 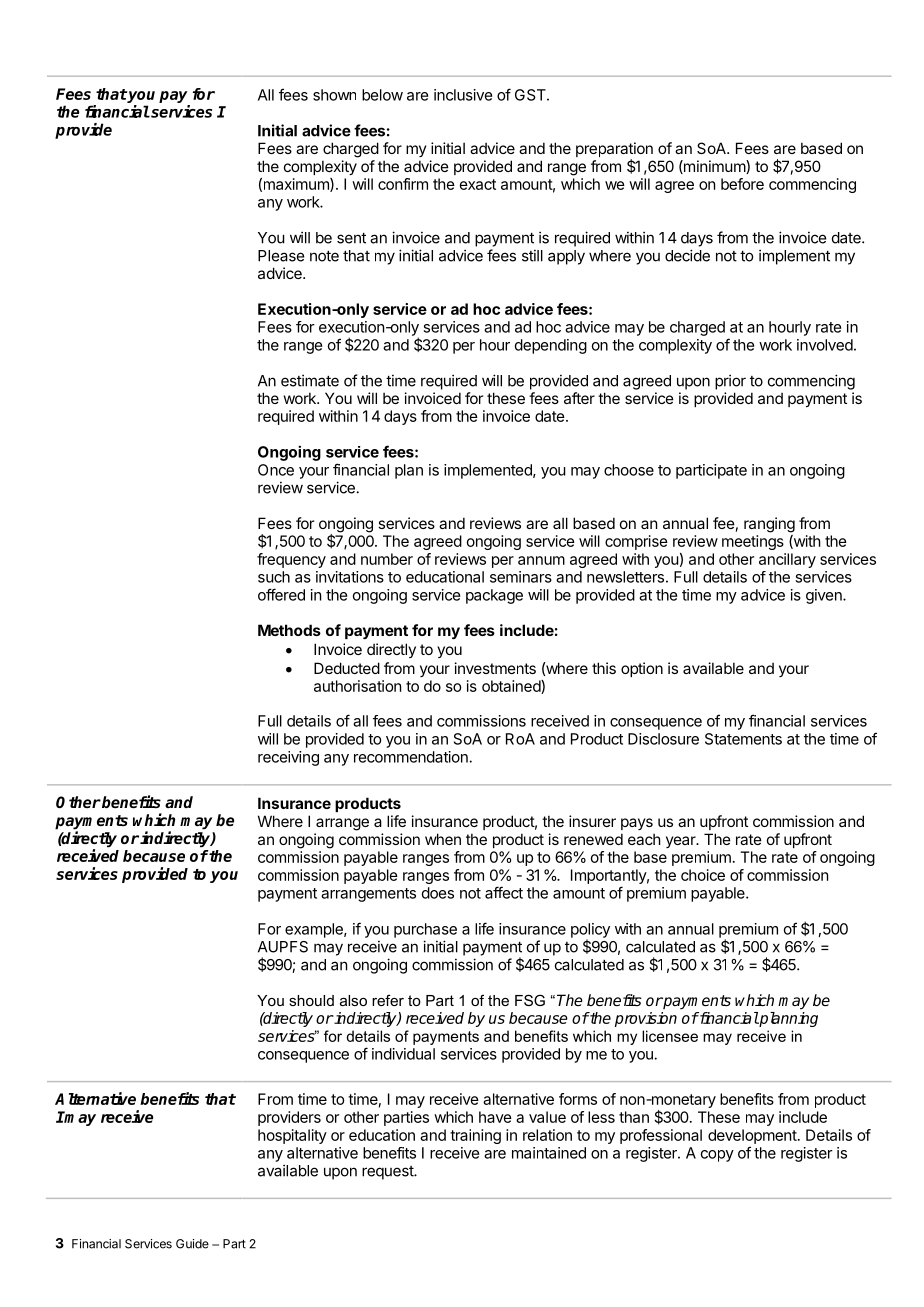 What do you see at coordinates (288, 758) in the screenshot?
I see `receiving` at bounding box center [288, 758].
